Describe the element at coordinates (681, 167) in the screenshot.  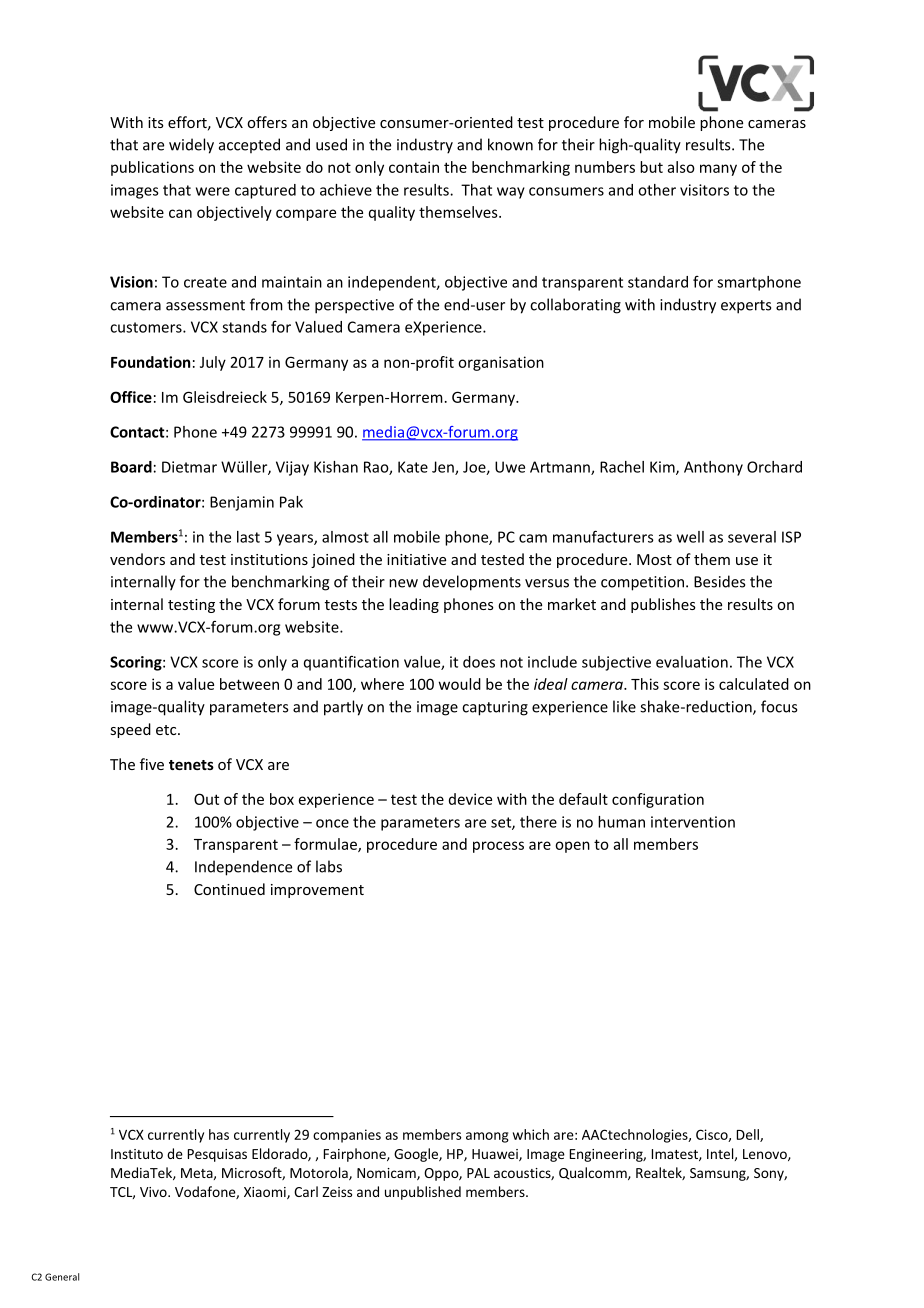
I see `also` at that location.
